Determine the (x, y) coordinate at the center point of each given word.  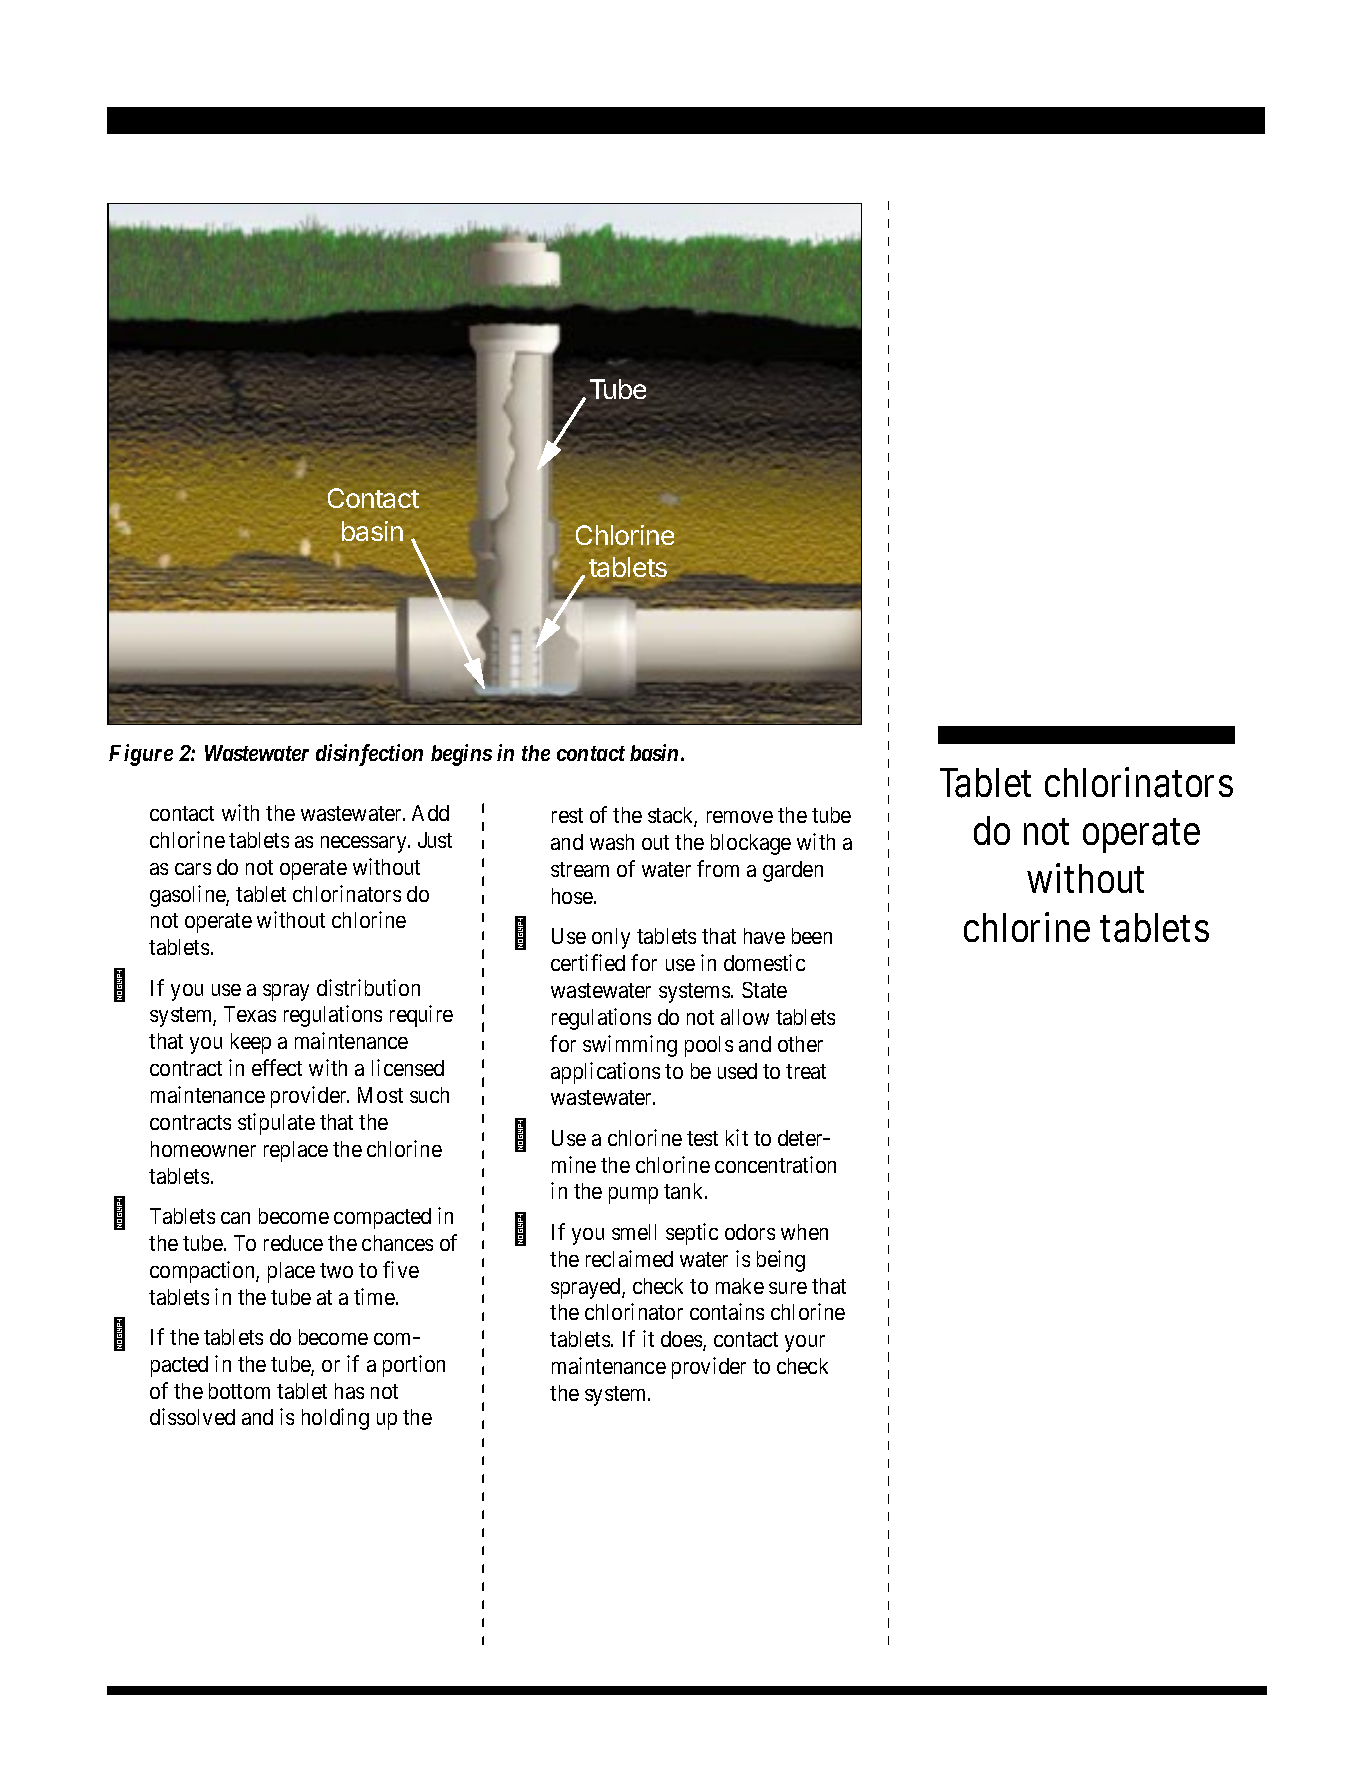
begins (461, 755)
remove (740, 817)
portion (414, 1366)
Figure (141, 755)
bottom (239, 1391)
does (681, 1339)
